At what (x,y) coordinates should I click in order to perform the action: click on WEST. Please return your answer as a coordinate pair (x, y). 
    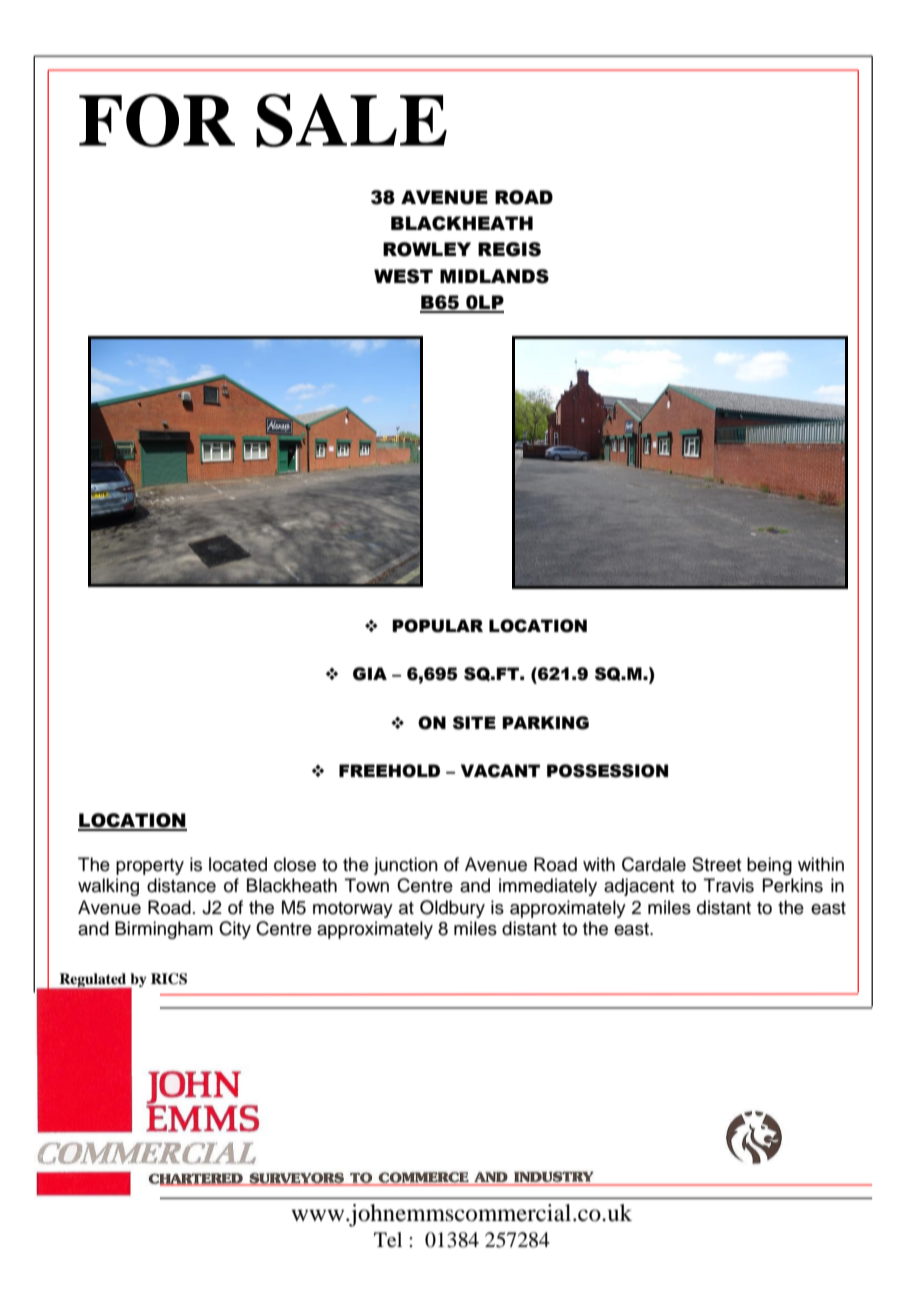
    Looking at the image, I should click on (403, 276).
